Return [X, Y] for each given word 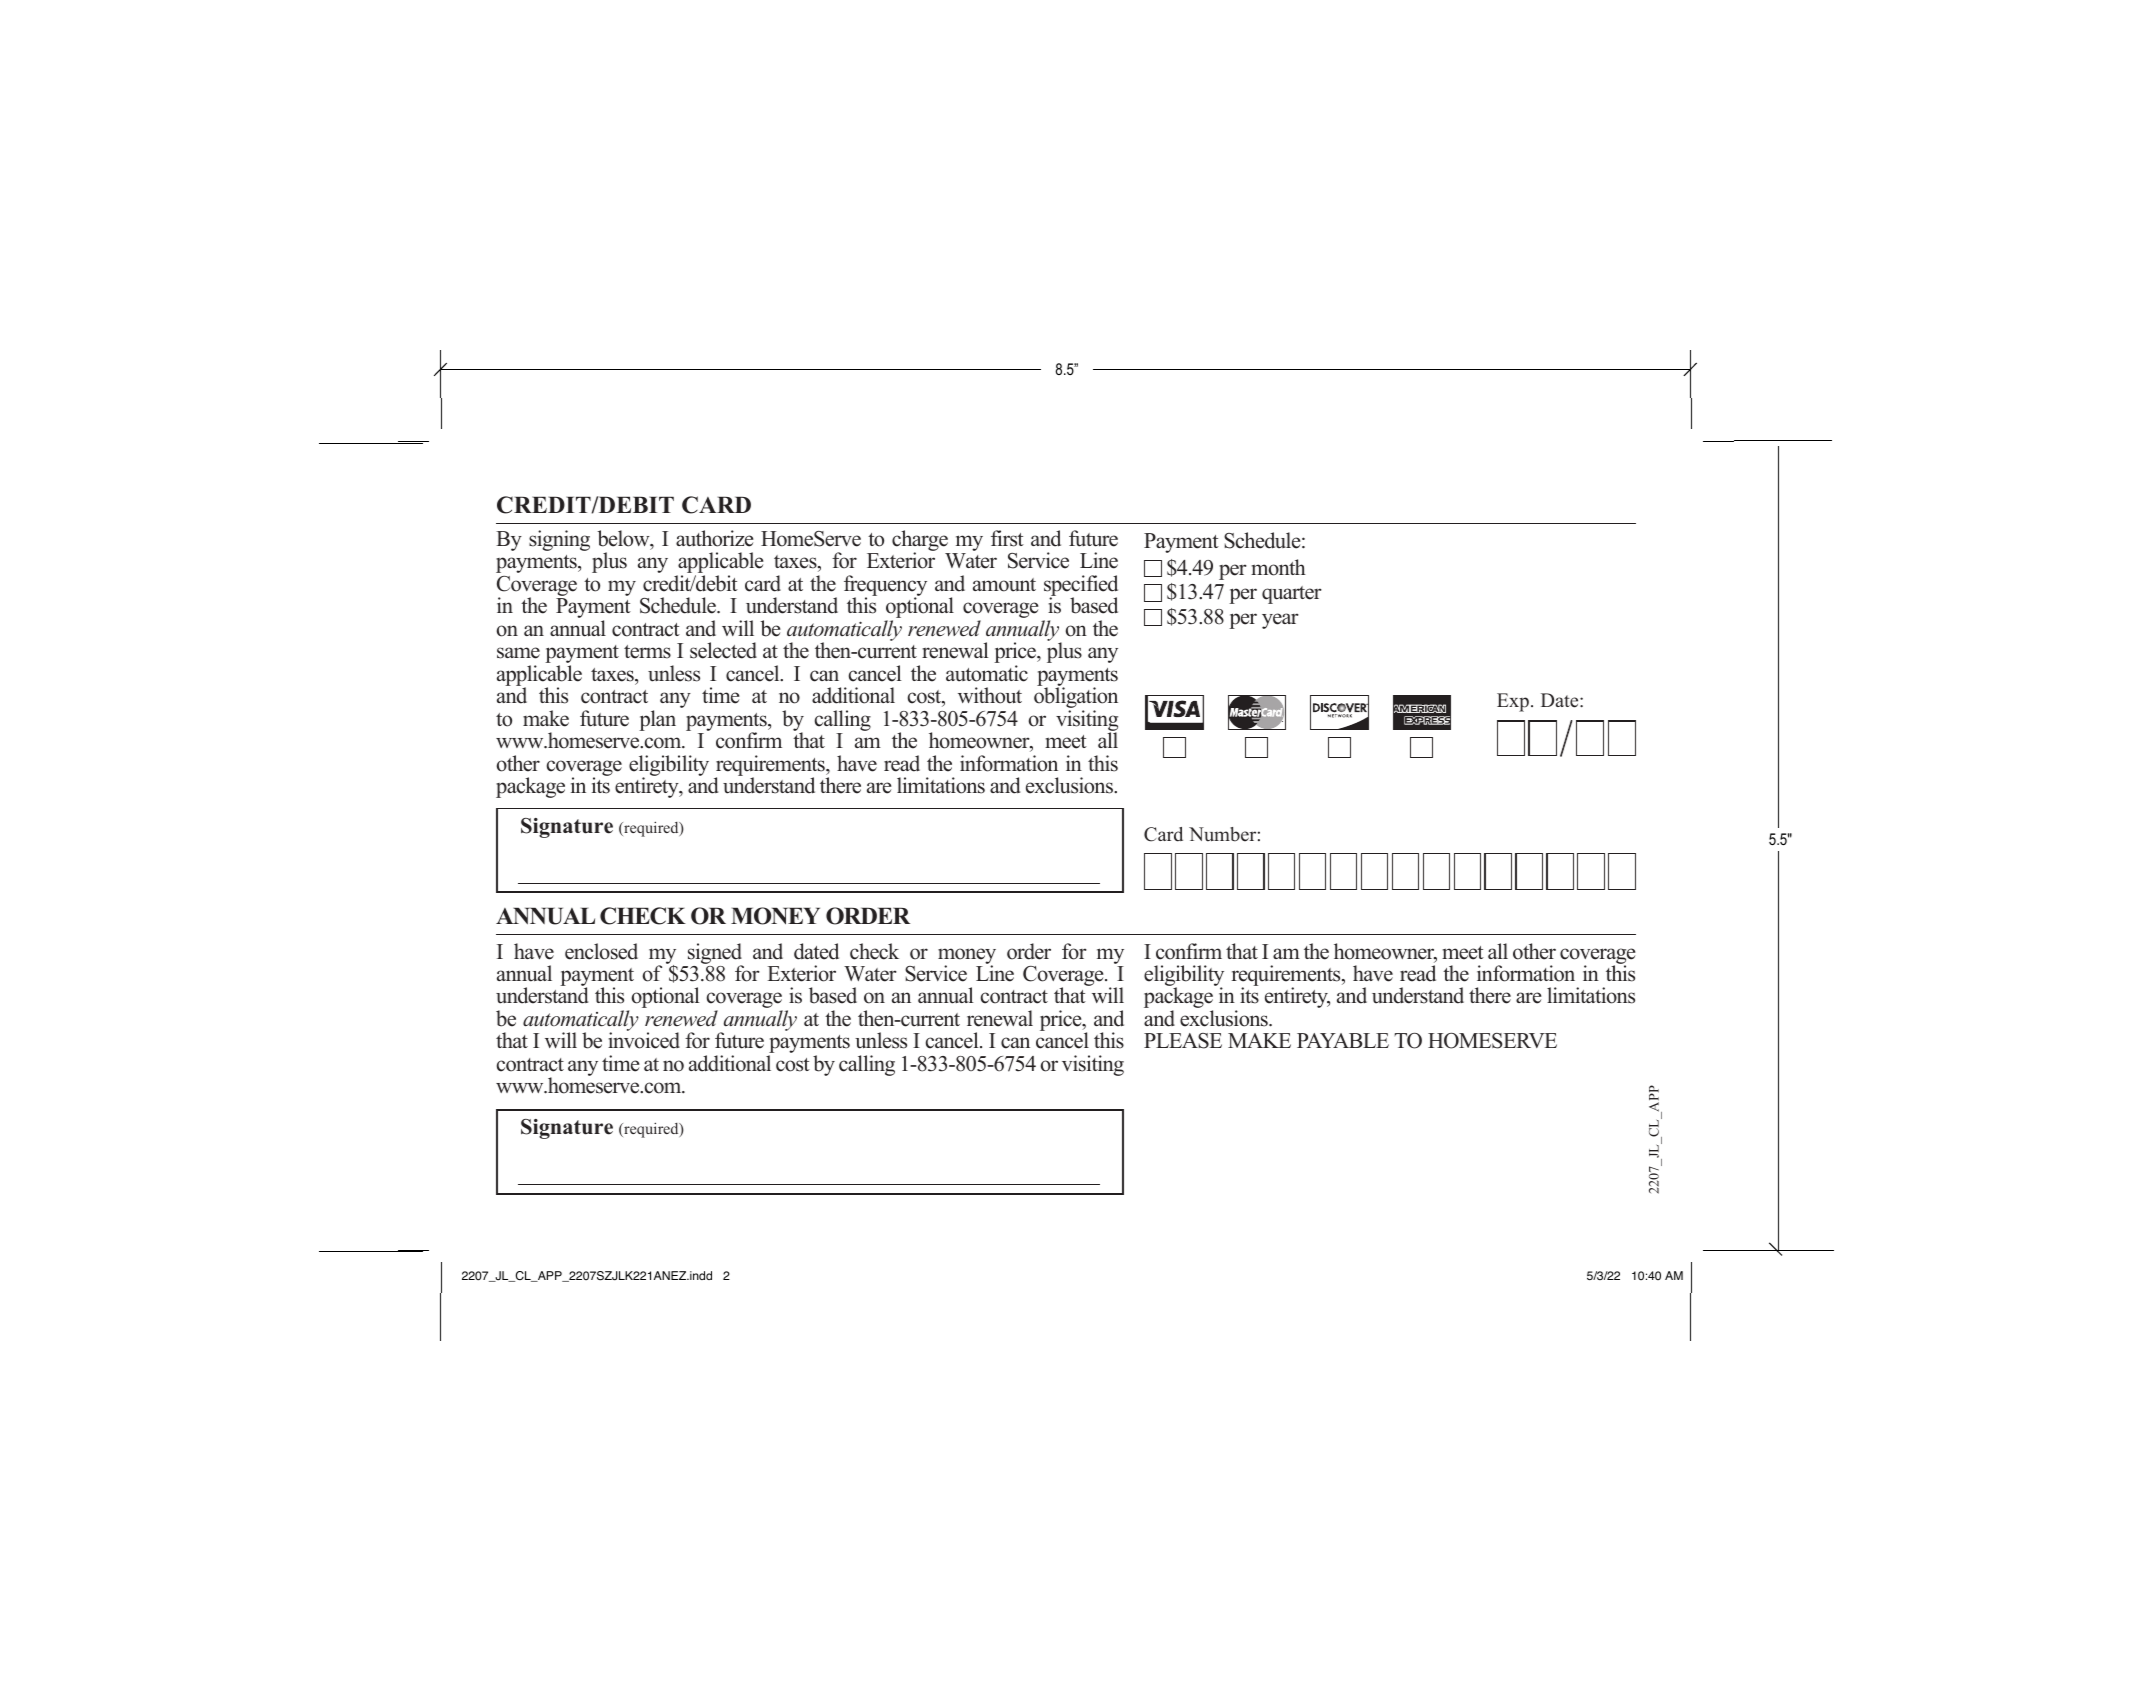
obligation [1076, 699]
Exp [1513, 702]
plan [657, 720]
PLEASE [1183, 1041]
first [1007, 538]
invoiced [644, 1040]
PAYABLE [1343, 1040]
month [1278, 567]
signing [559, 540]
